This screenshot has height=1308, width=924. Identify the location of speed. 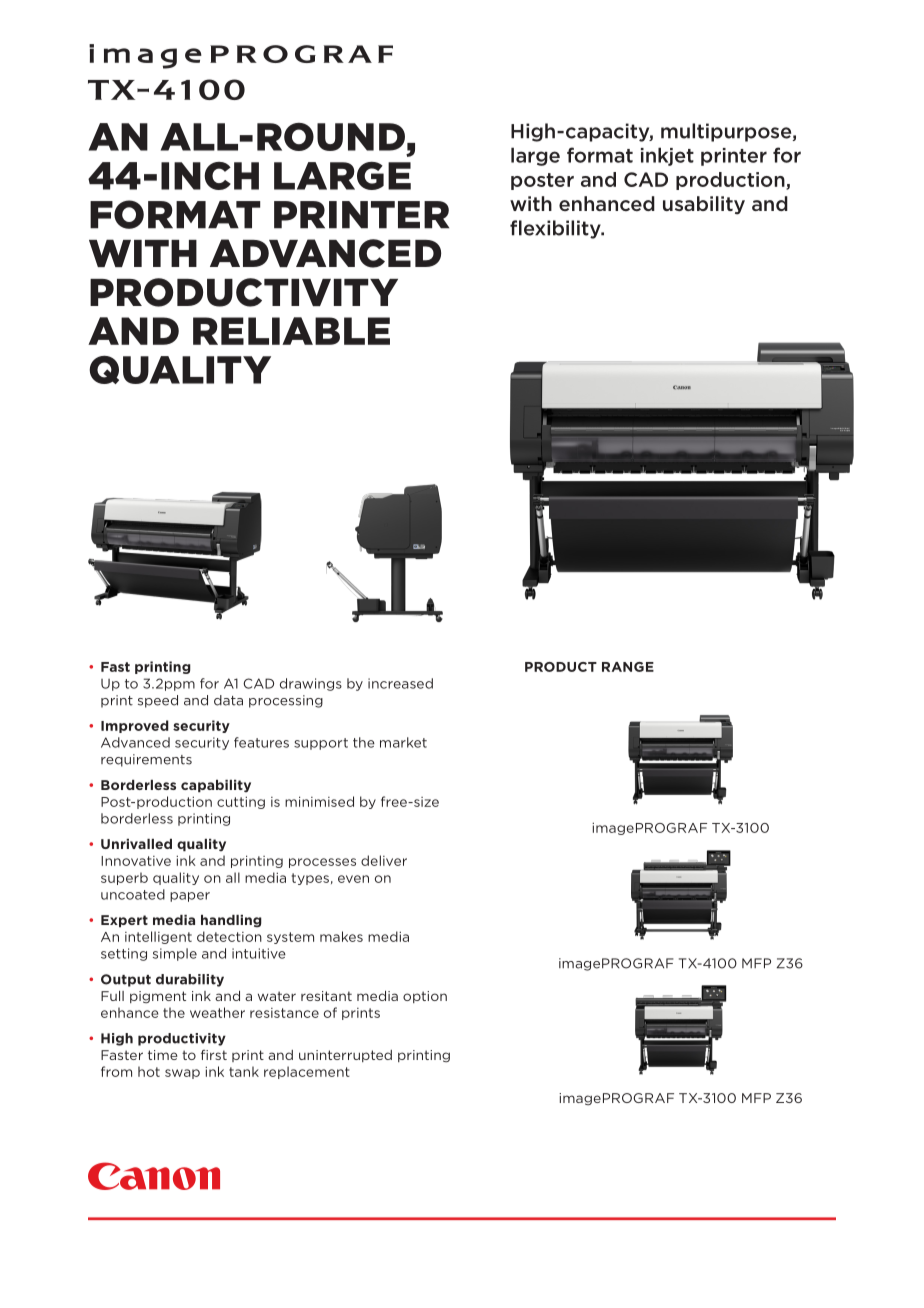
(158, 701).
